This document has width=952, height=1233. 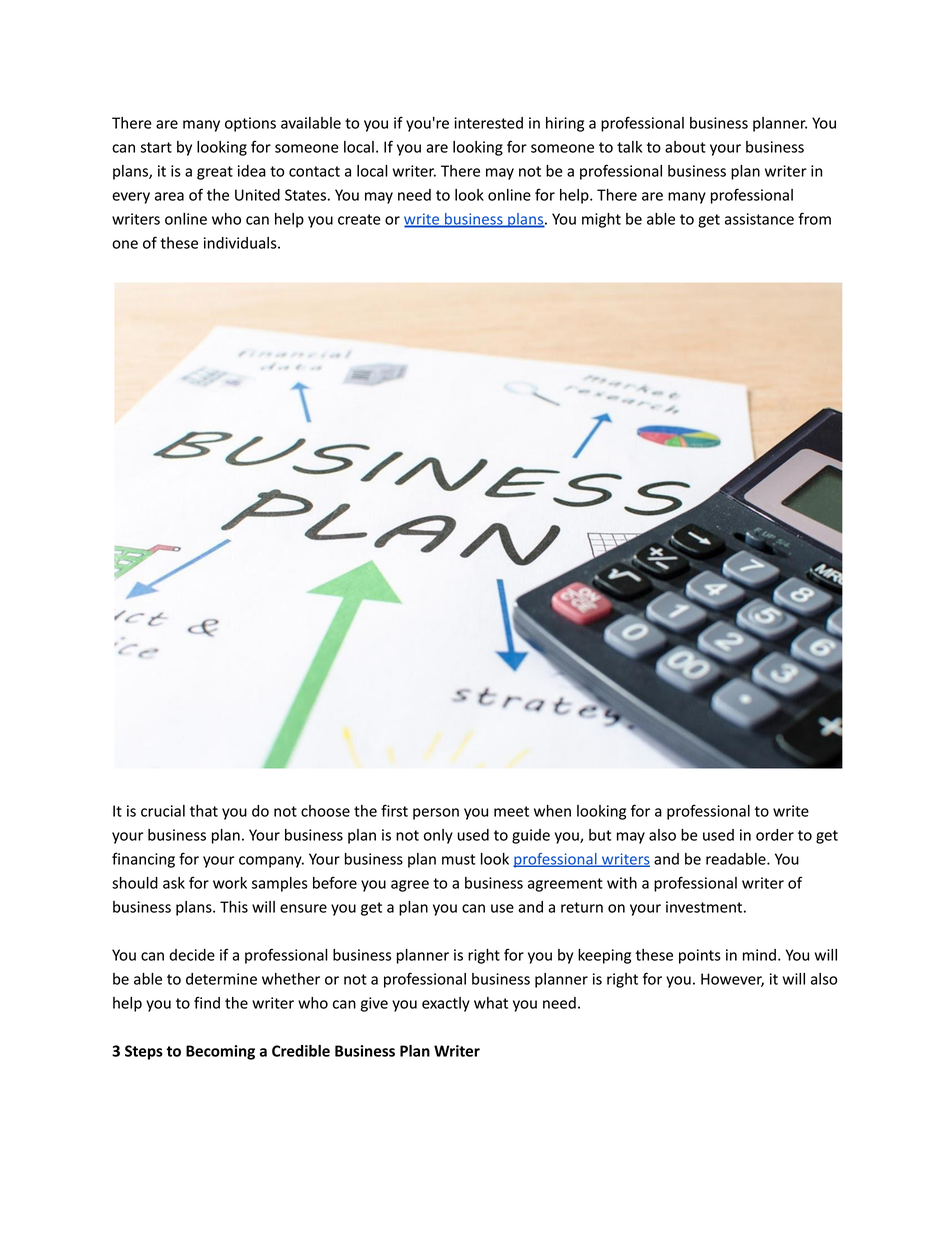 I want to click on assistance, so click(x=759, y=219).
